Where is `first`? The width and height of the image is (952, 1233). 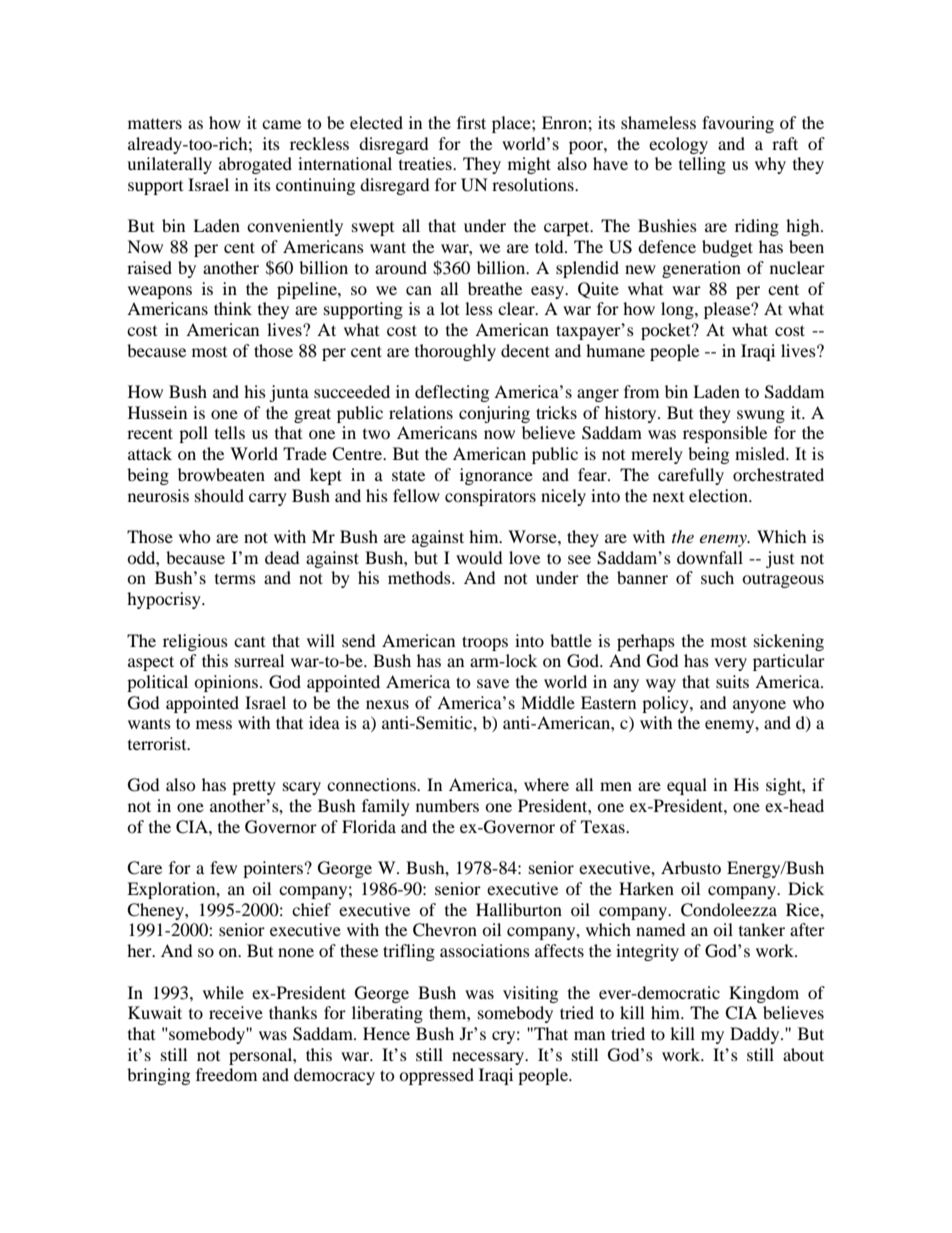
first is located at coordinates (471, 122).
